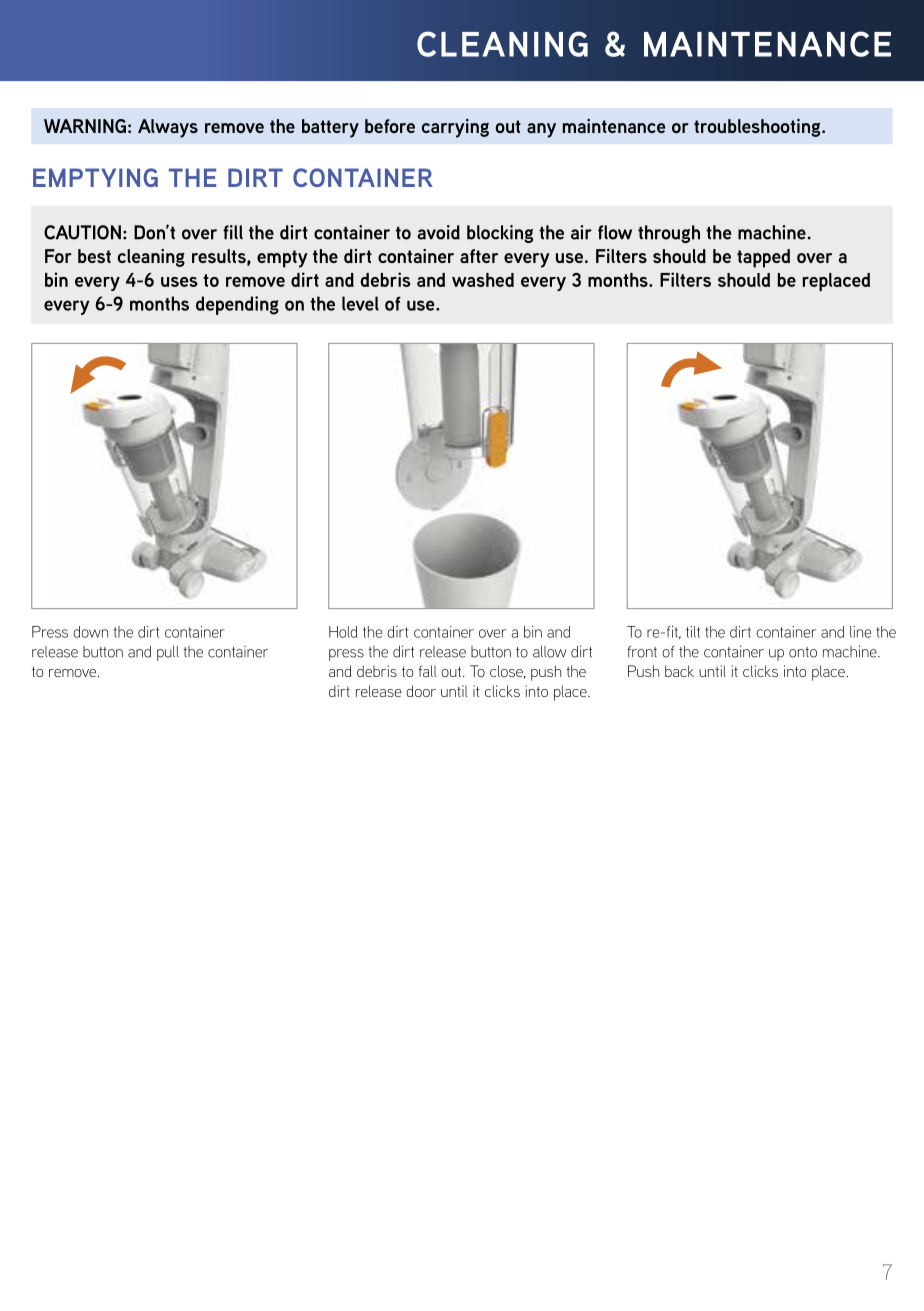 Image resolution: width=924 pixels, height=1311 pixels. Describe the element at coordinates (763, 258) in the document. I see `tapped` at that location.
